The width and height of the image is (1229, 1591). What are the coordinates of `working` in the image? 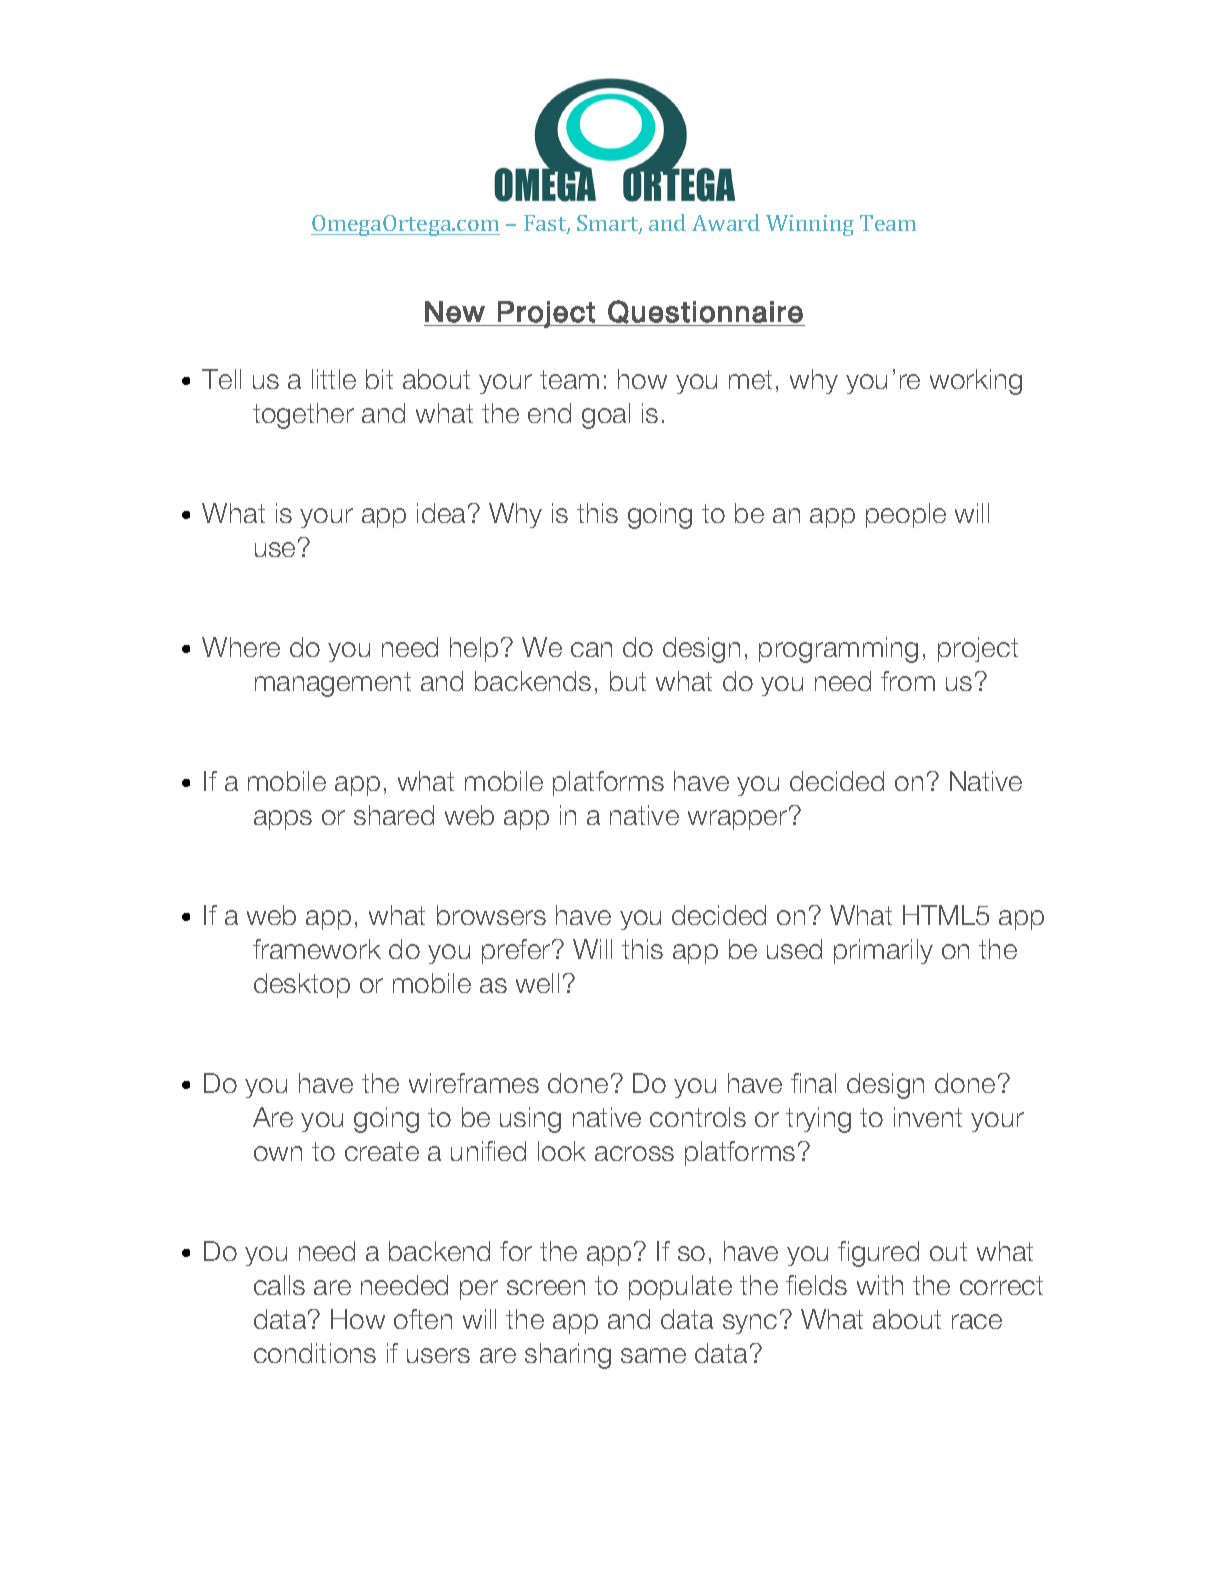 It's located at (976, 382).
